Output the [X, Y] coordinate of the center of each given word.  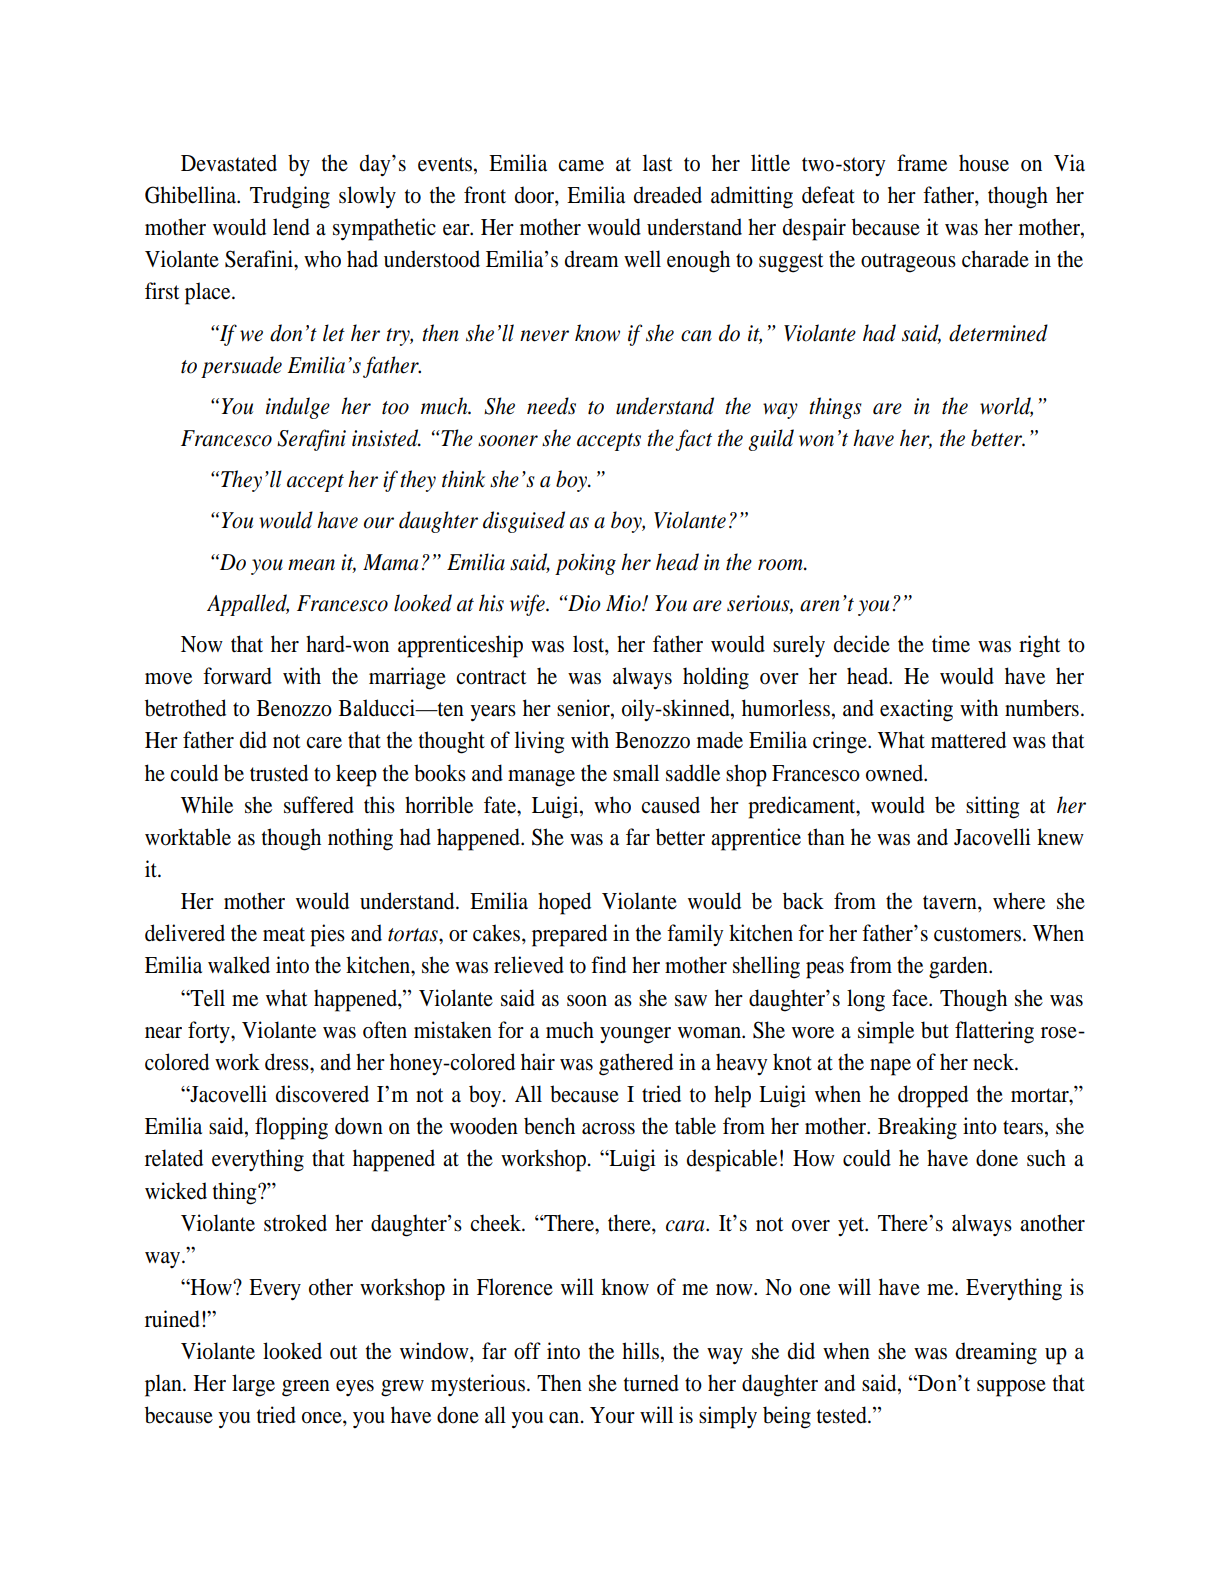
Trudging [290, 197]
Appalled [248, 605]
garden [959, 967]
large [253, 1385]
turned [651, 1383]
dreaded [668, 195]
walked [239, 965]
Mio [624, 603]
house [984, 163]
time [951, 644]
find [608, 965]
